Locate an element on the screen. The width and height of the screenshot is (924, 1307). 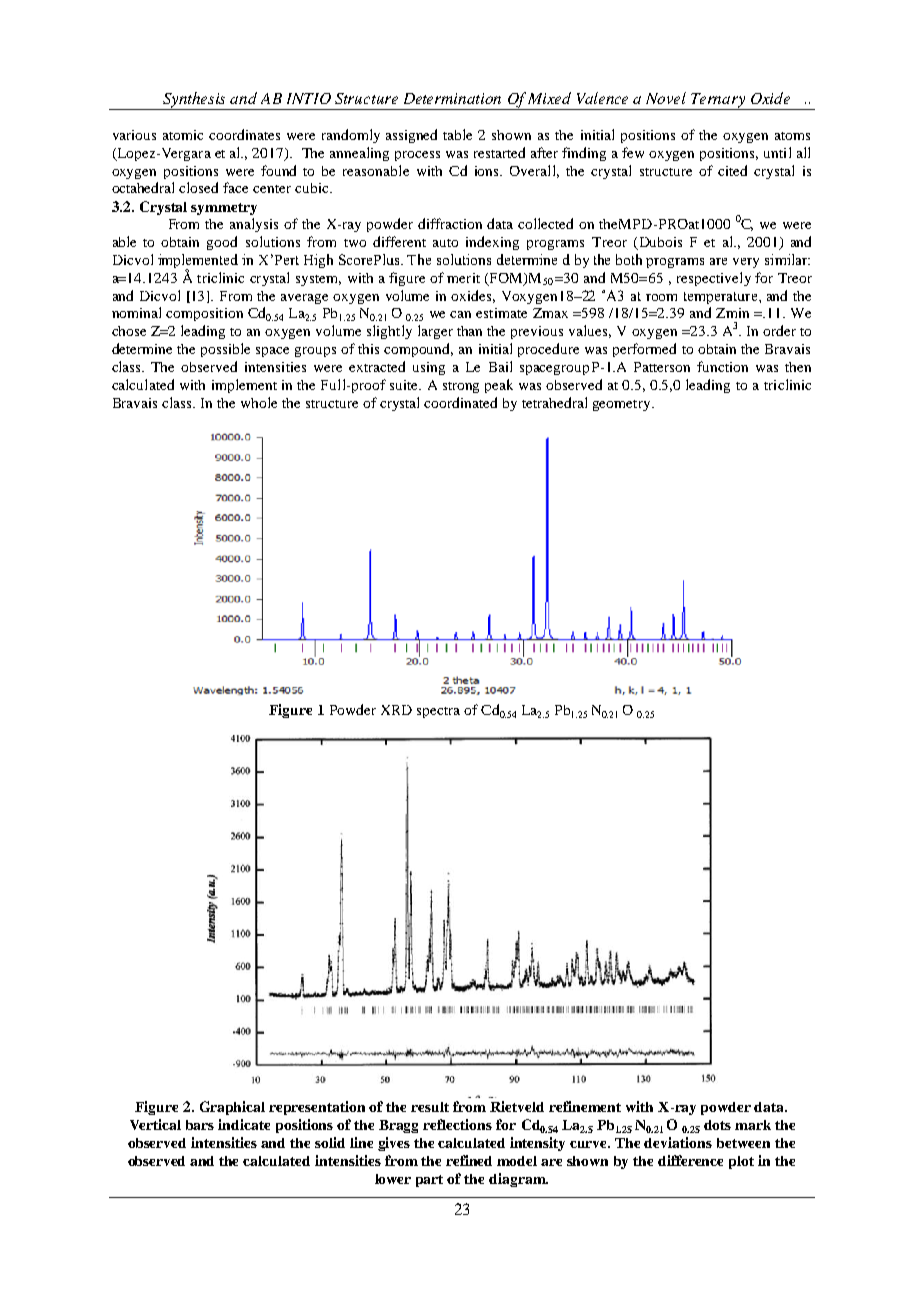
Determination is located at coordinates (452, 98).
